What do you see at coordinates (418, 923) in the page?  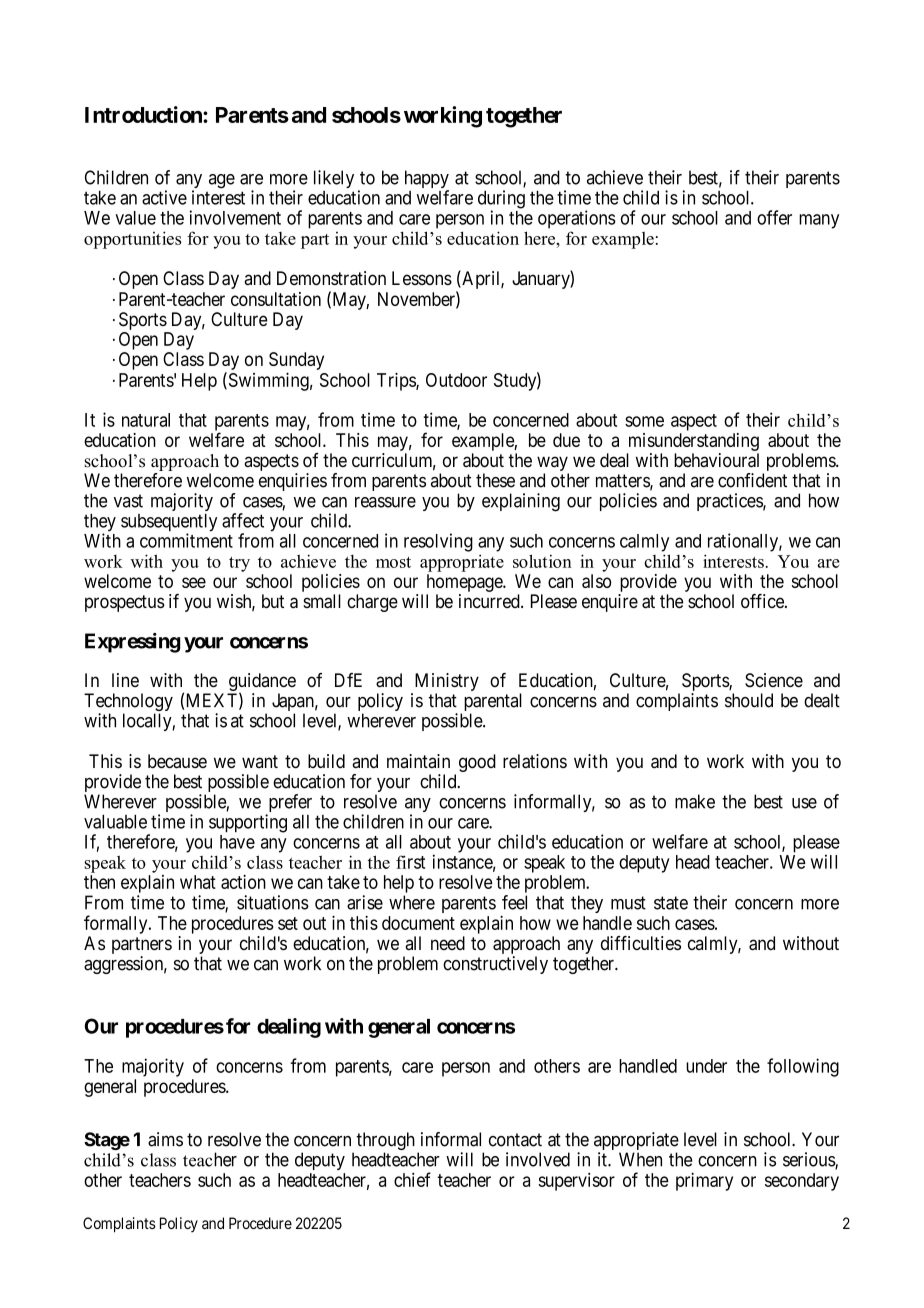 I see `document` at bounding box center [418, 923].
